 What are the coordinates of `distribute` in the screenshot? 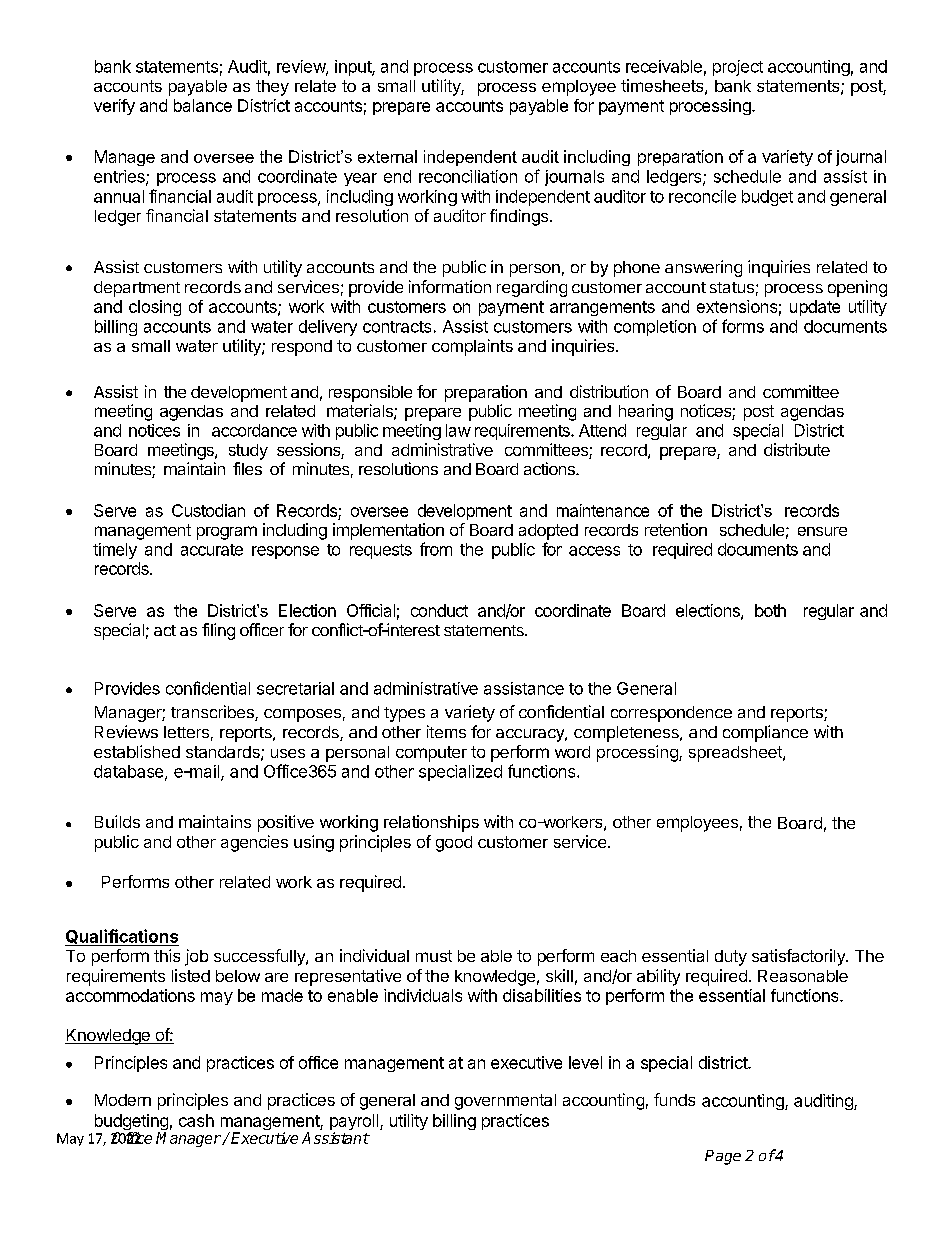 It's located at (797, 449).
